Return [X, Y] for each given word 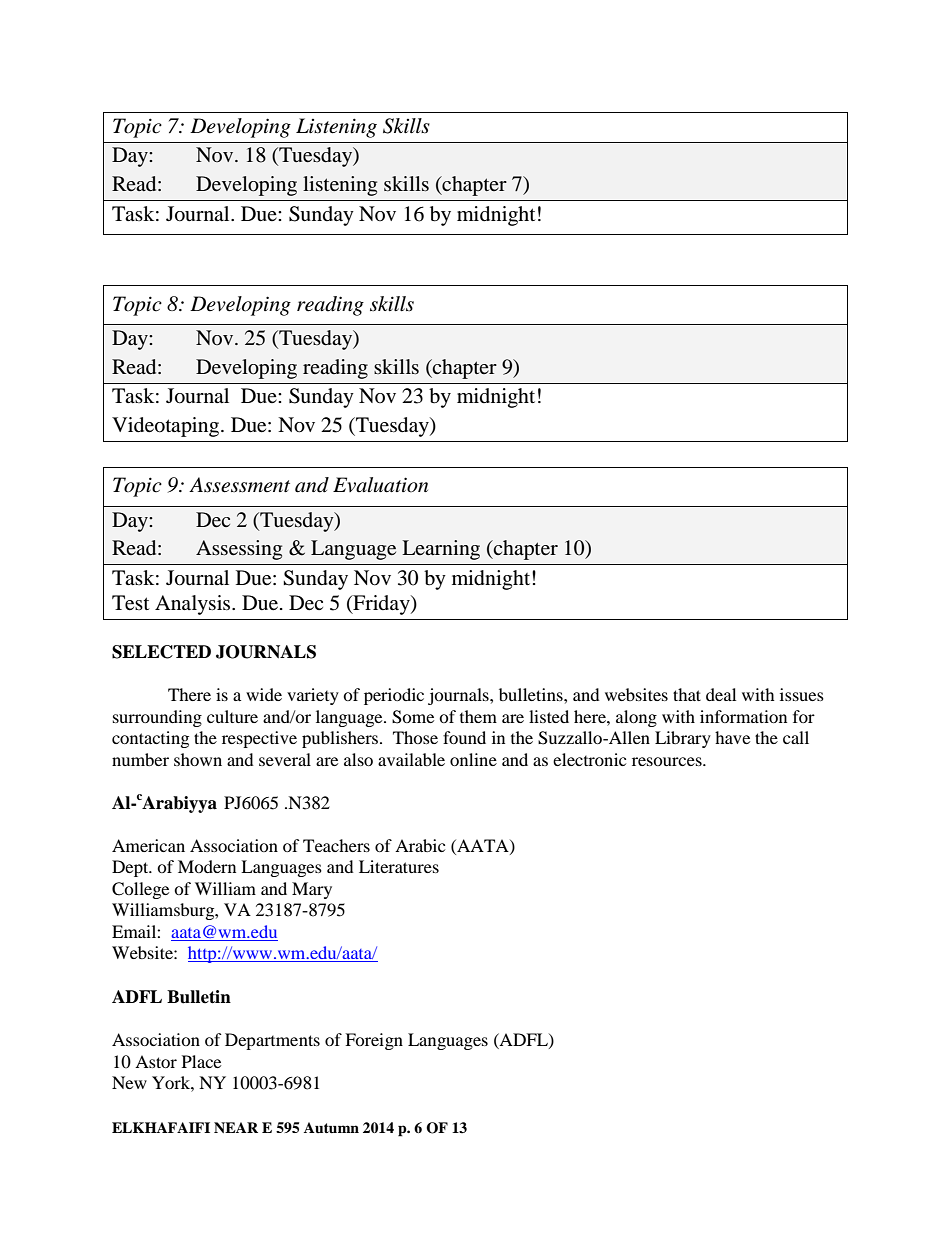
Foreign [374, 1041]
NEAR [236, 1127]
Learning [441, 550]
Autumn [331, 1127]
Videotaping [167, 427]
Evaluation [380, 485]
